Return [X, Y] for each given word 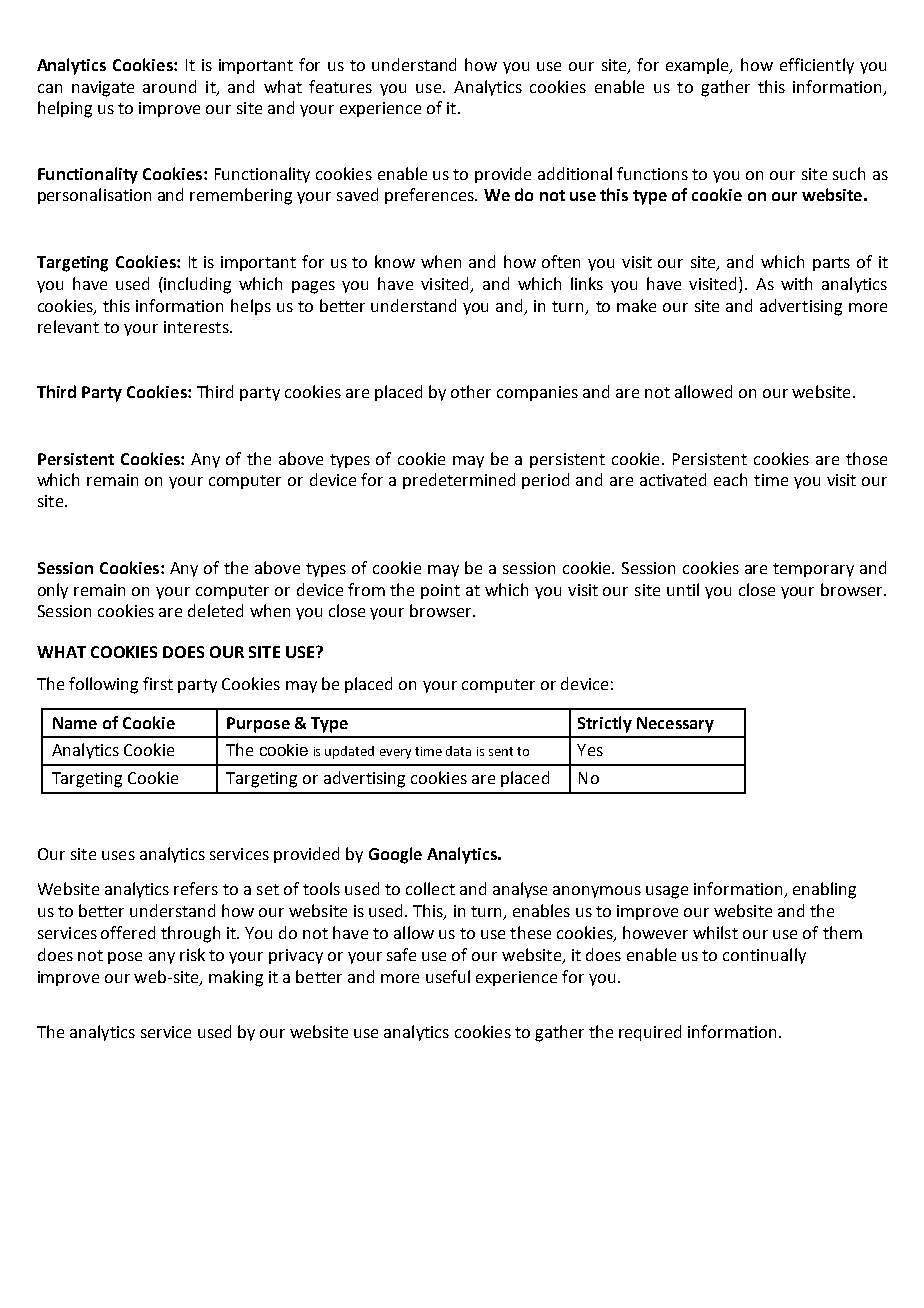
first [158, 683]
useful [448, 976]
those [866, 458]
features [340, 86]
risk [192, 954]
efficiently [817, 66]
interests [197, 327]
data [458, 751]
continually [764, 956]
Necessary [675, 725]
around [169, 86]
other [471, 391]
